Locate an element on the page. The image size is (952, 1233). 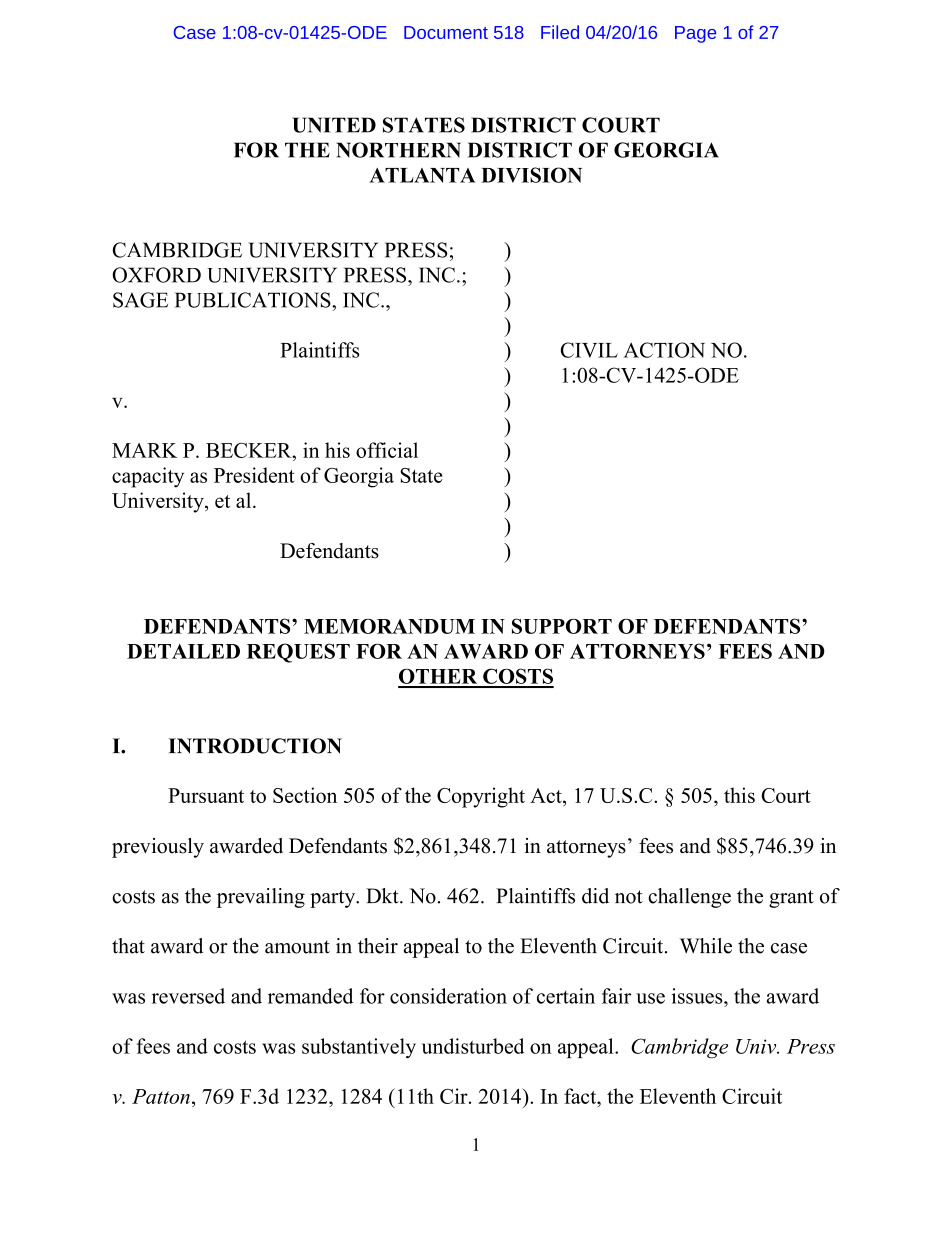
Pursuant is located at coordinates (206, 795).
